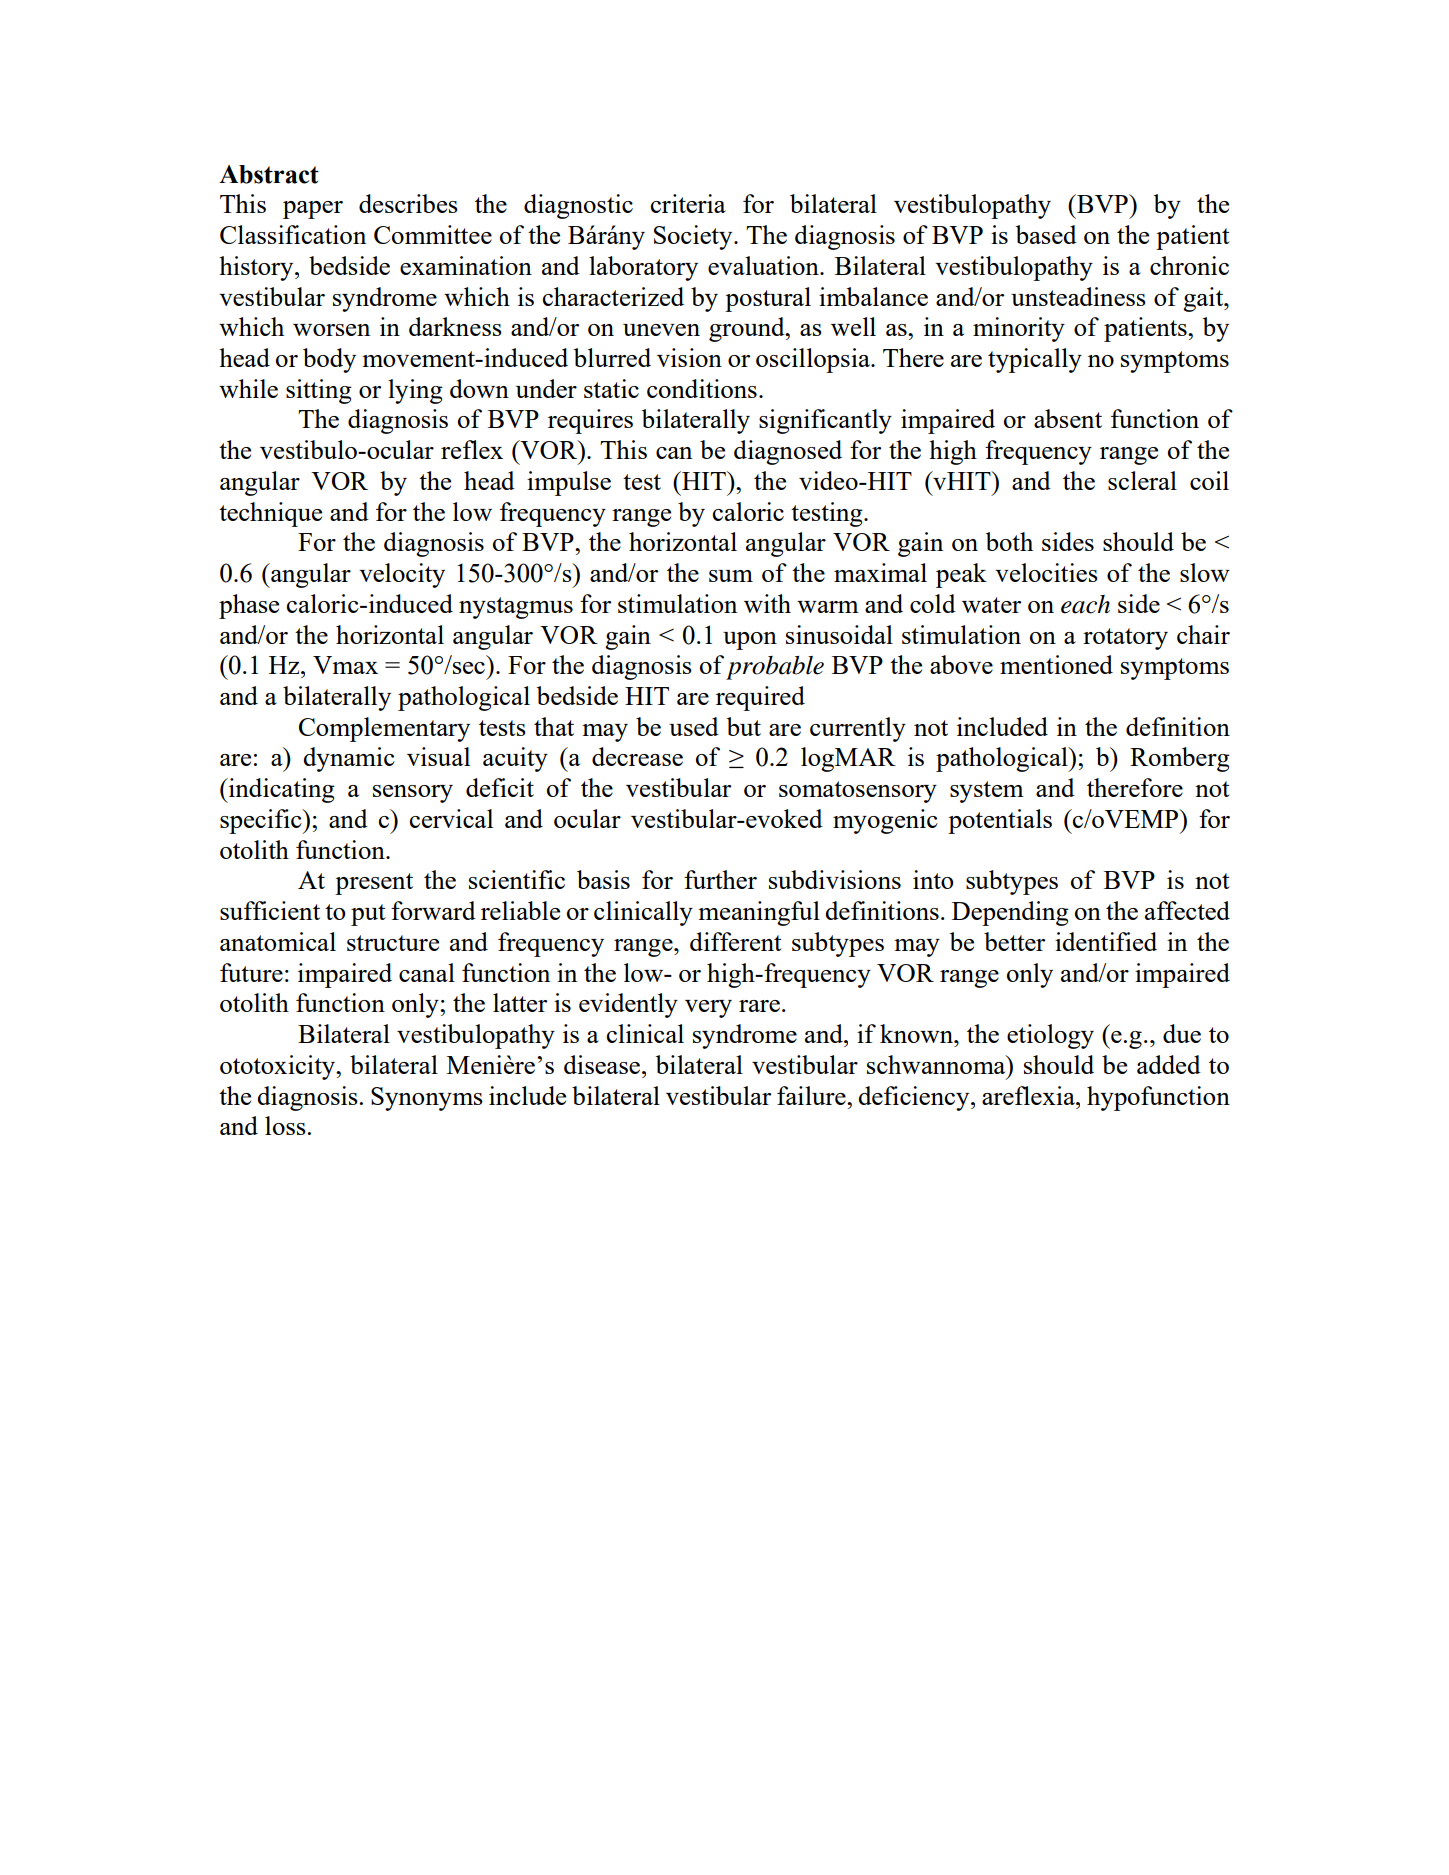 This image has width=1449, height=1875. Describe the element at coordinates (788, 452) in the image. I see `diagnosed` at that location.
